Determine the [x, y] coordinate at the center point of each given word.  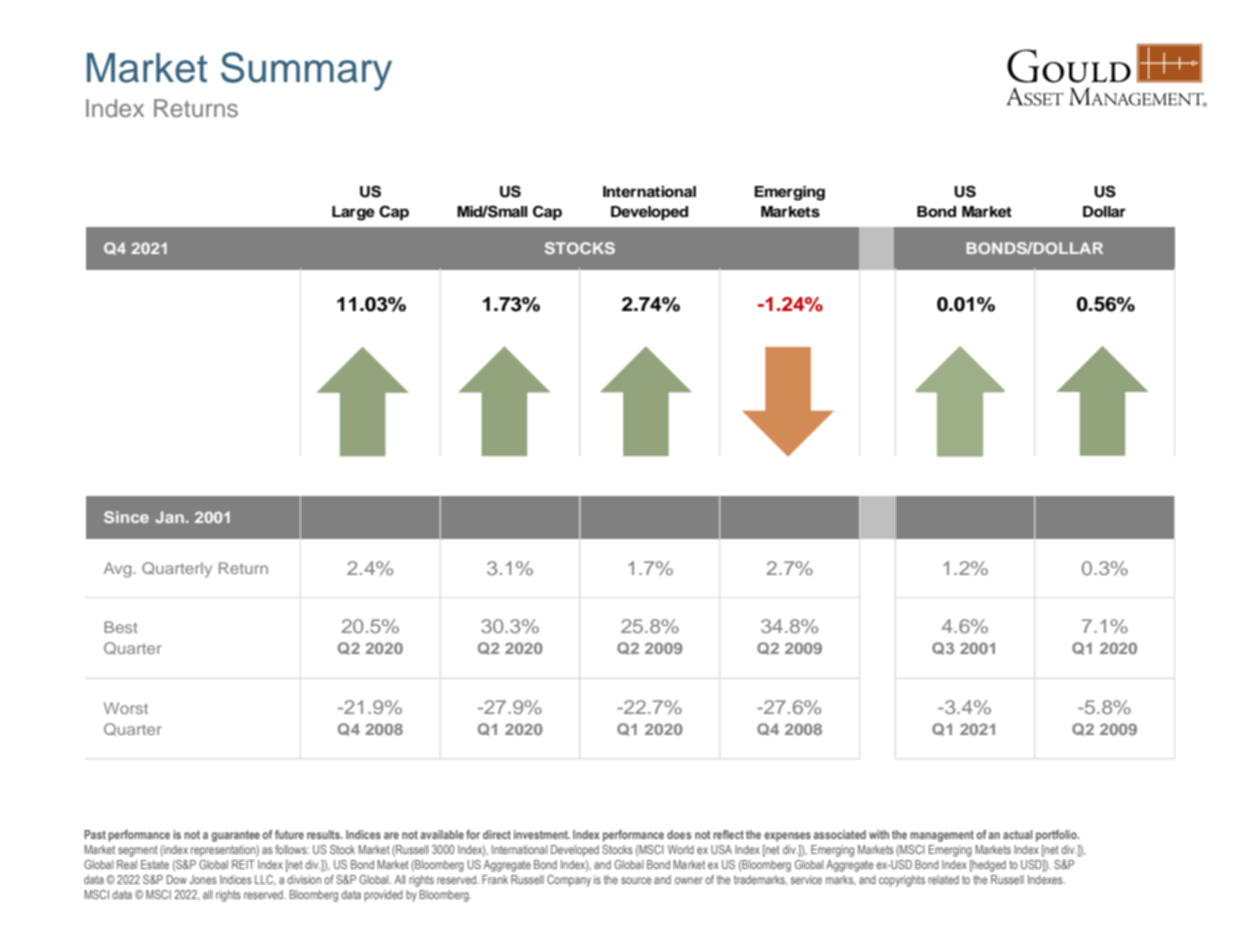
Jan [169, 517]
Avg [119, 570]
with [879, 834]
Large [353, 213]
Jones [203, 879]
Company [569, 881]
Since [126, 517]
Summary [306, 71]
